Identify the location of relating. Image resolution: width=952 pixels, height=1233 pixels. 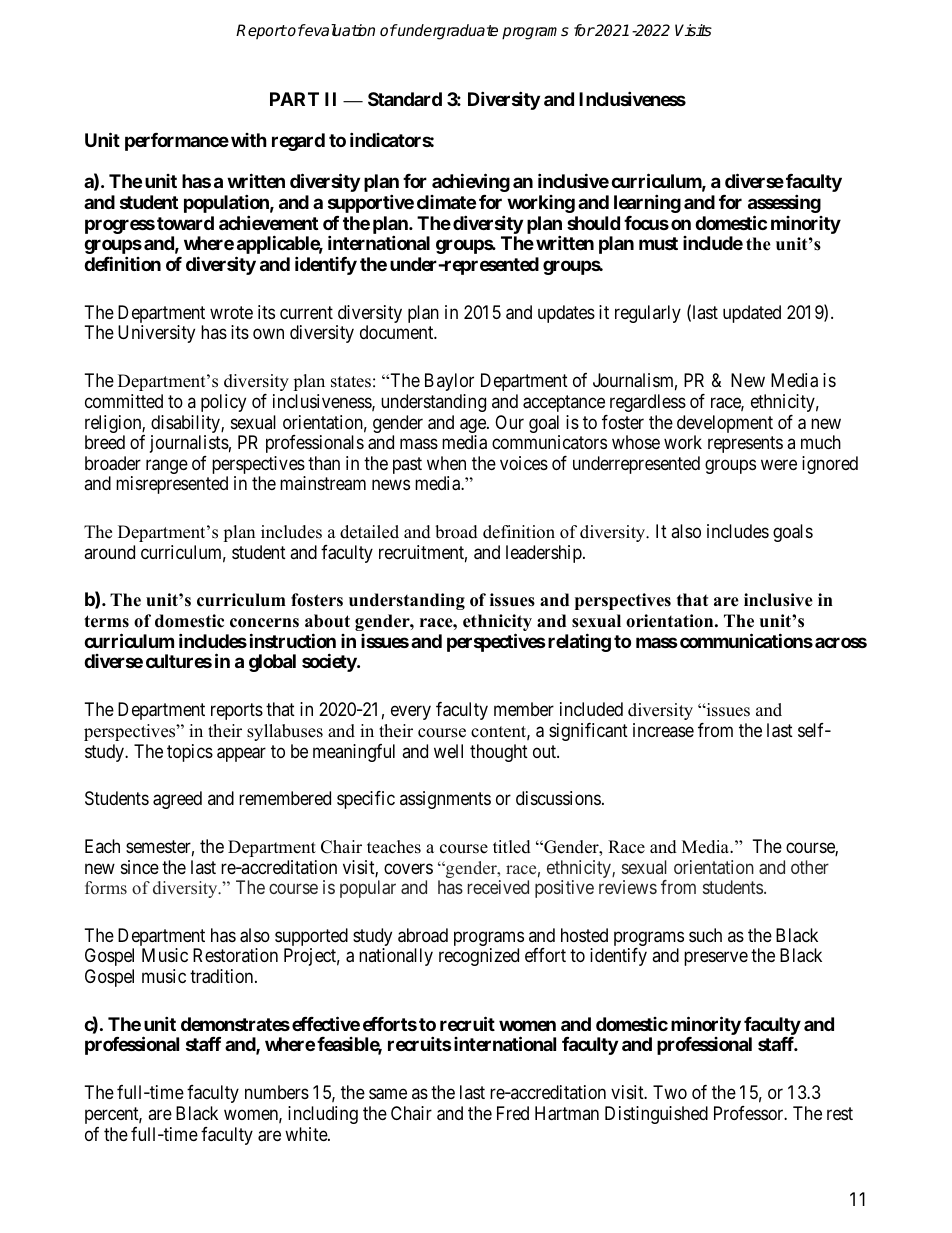
(579, 642).
